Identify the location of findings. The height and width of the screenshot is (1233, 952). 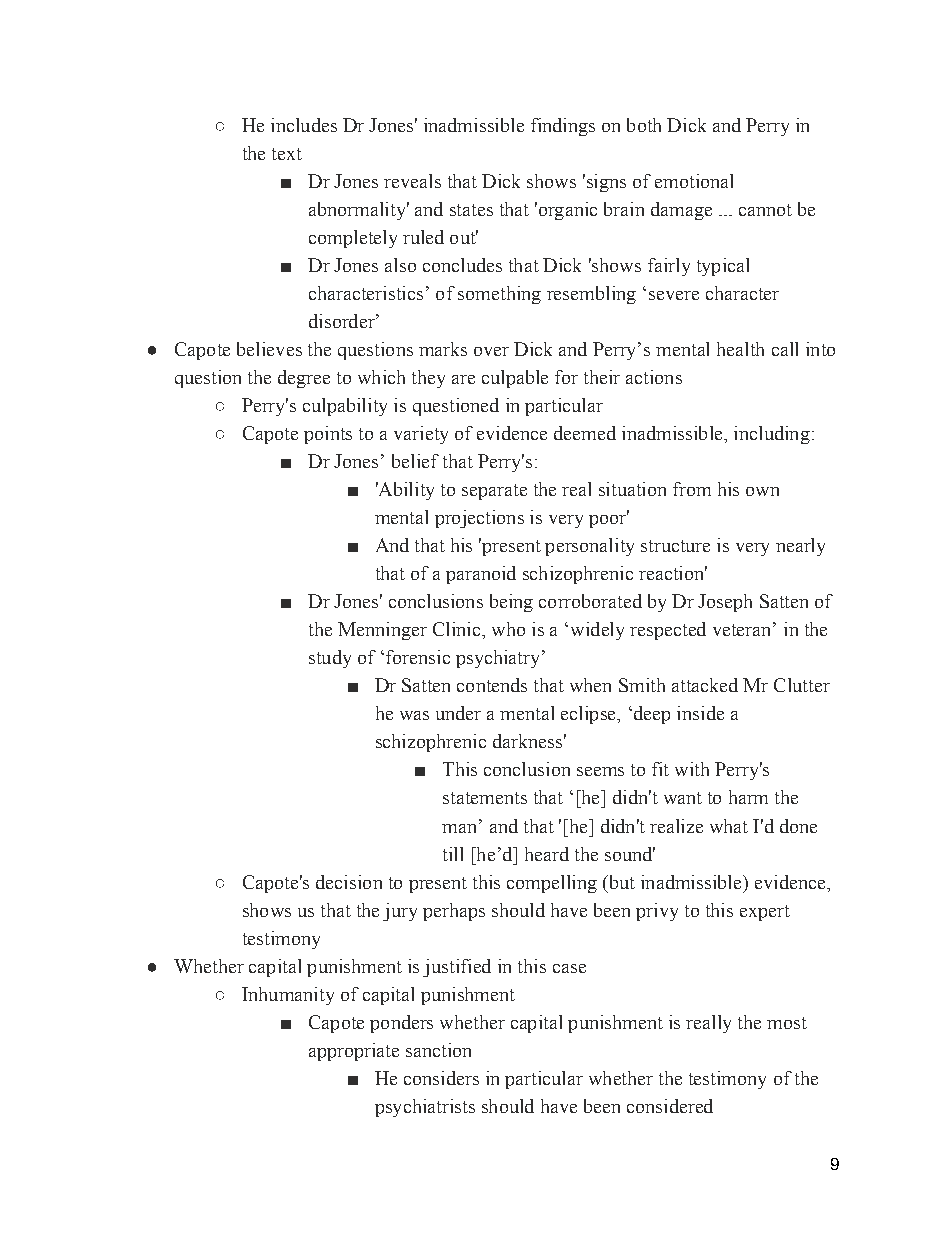
(563, 127).
